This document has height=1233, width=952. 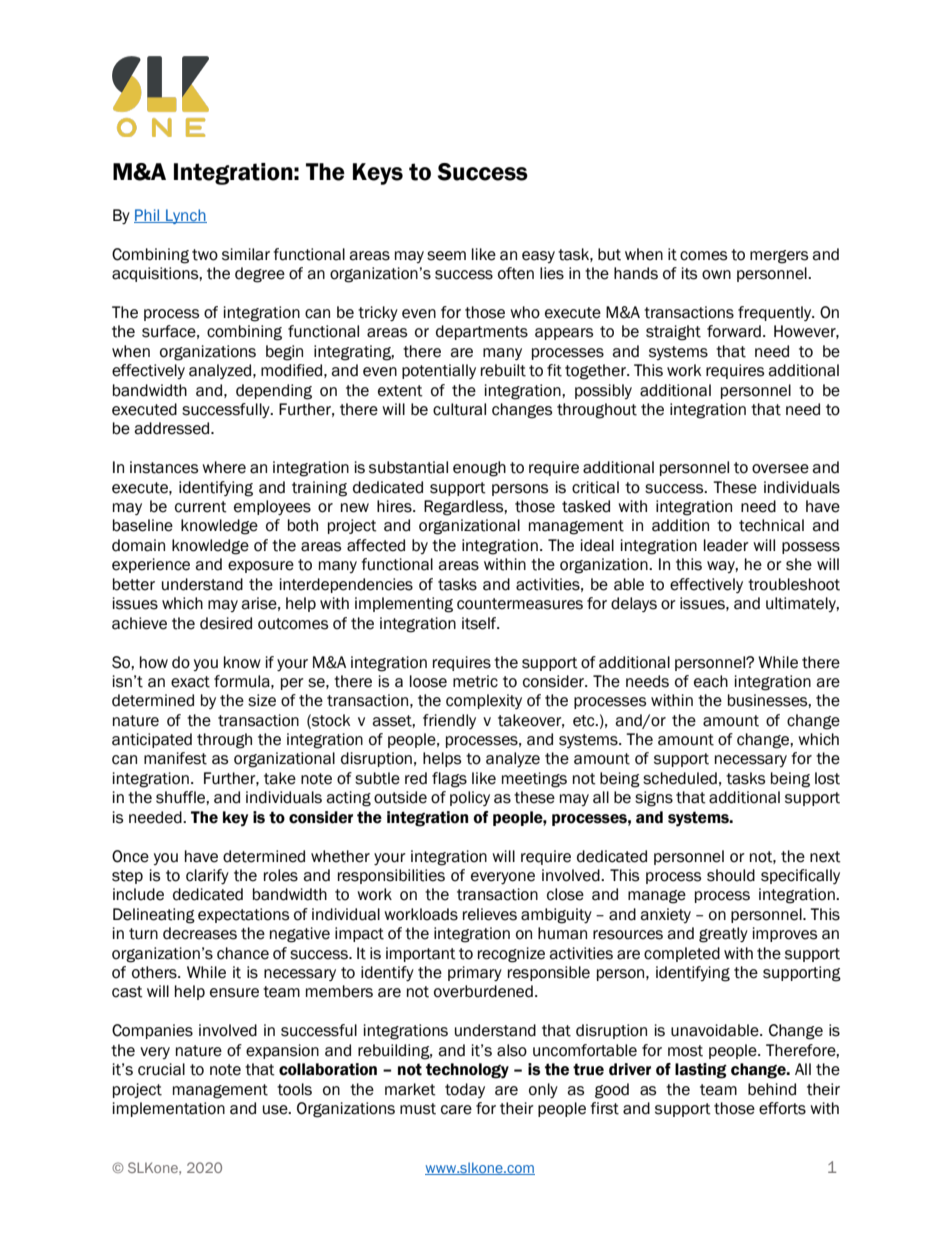 I want to click on mergers, so click(x=779, y=257).
